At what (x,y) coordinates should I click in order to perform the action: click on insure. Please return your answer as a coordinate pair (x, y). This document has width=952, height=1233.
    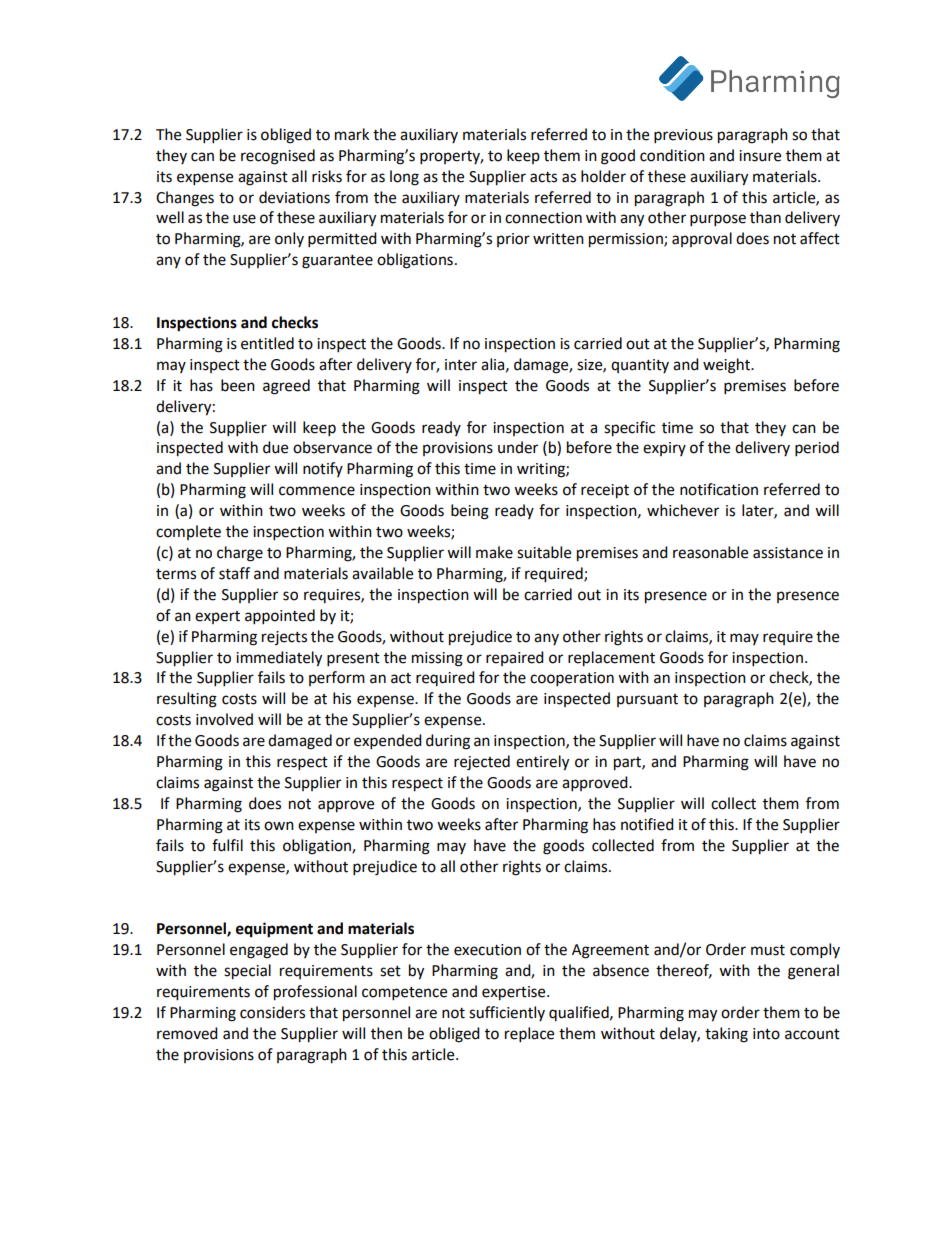
    Looking at the image, I should click on (760, 156).
